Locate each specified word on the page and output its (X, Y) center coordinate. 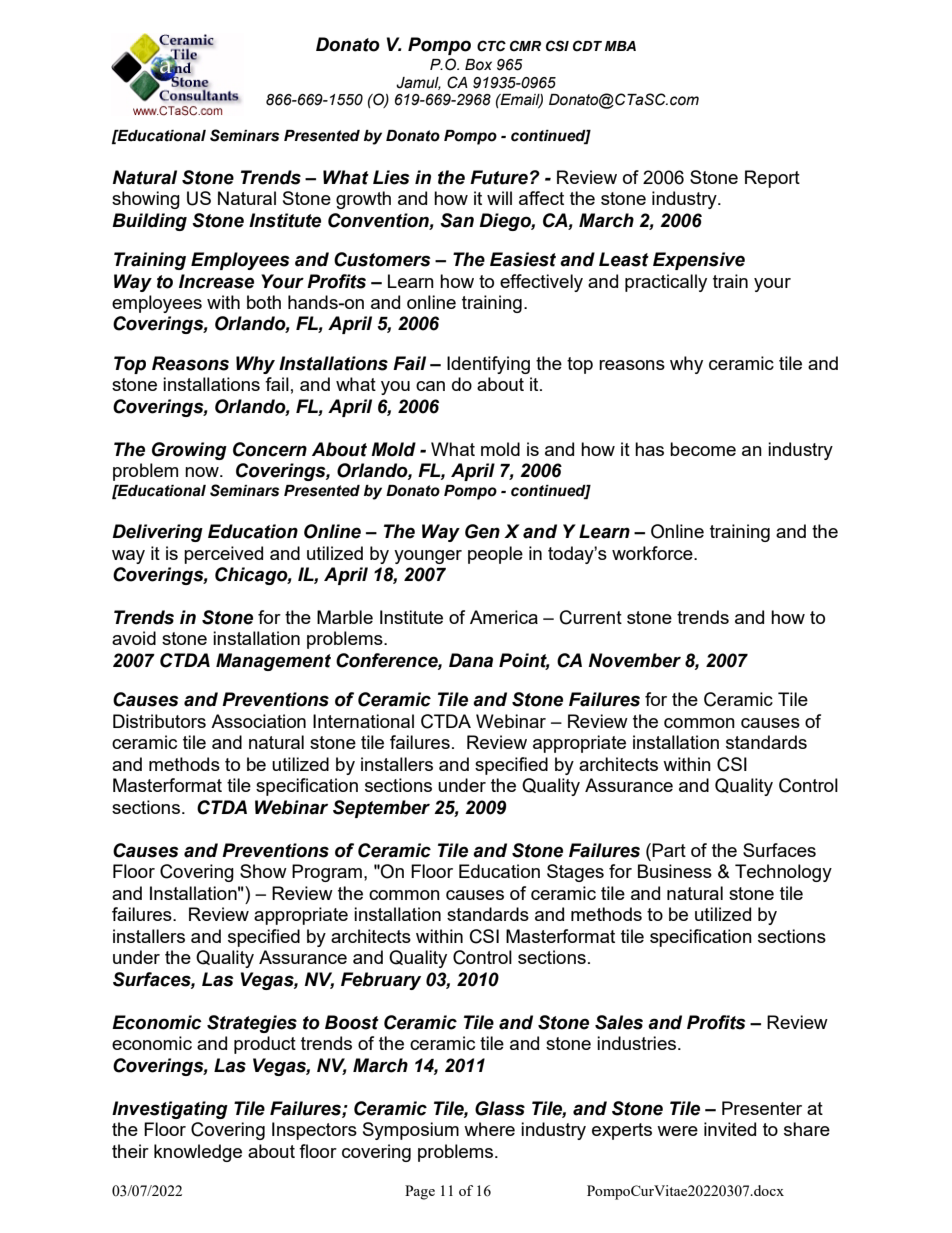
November (635, 660)
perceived (223, 555)
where (489, 1129)
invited (730, 1129)
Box (478, 65)
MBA (620, 46)
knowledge (198, 1153)
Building (149, 222)
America (504, 617)
